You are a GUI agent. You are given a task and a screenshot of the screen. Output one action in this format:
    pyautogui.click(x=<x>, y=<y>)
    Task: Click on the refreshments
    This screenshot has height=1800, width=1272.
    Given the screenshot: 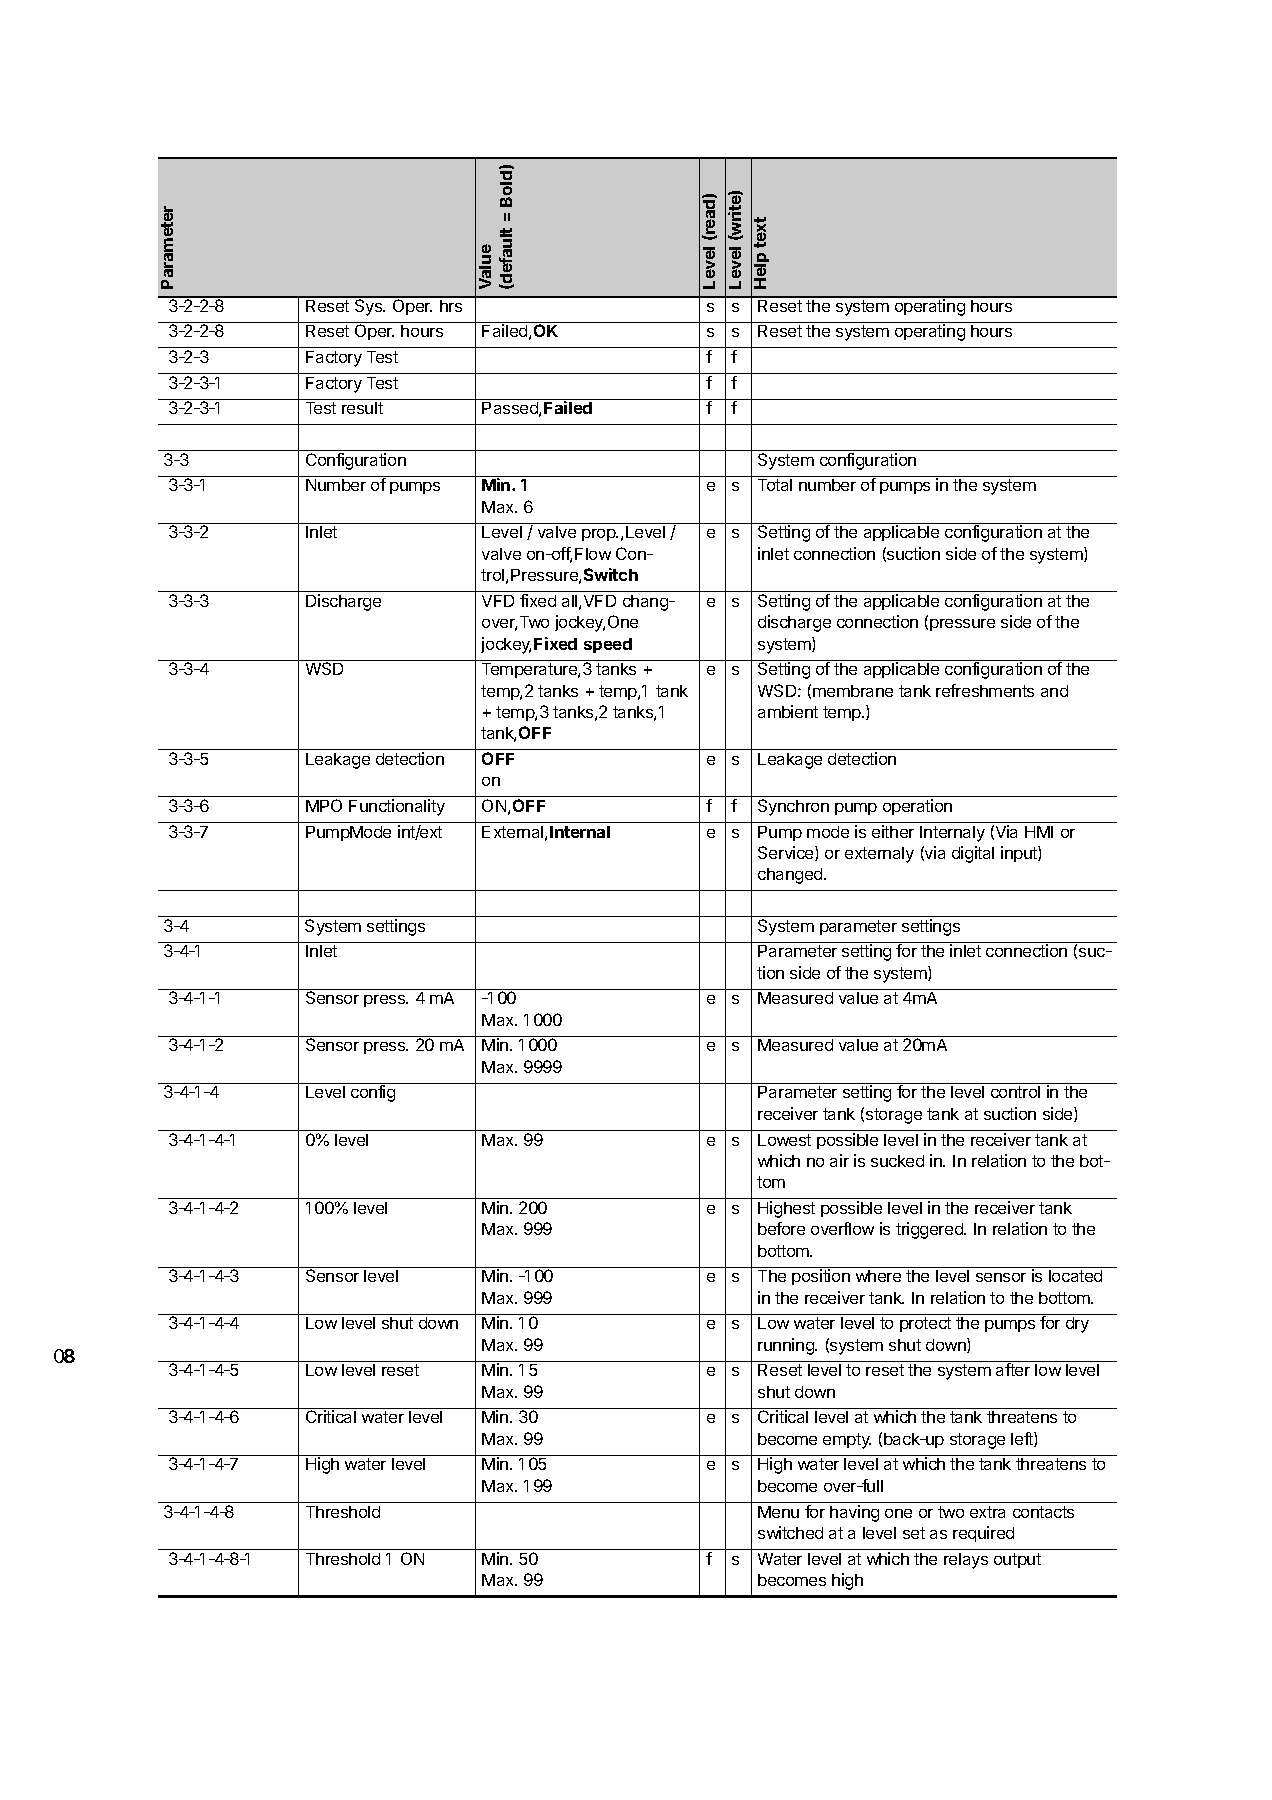 What is the action you would take?
    pyautogui.click(x=985, y=690)
